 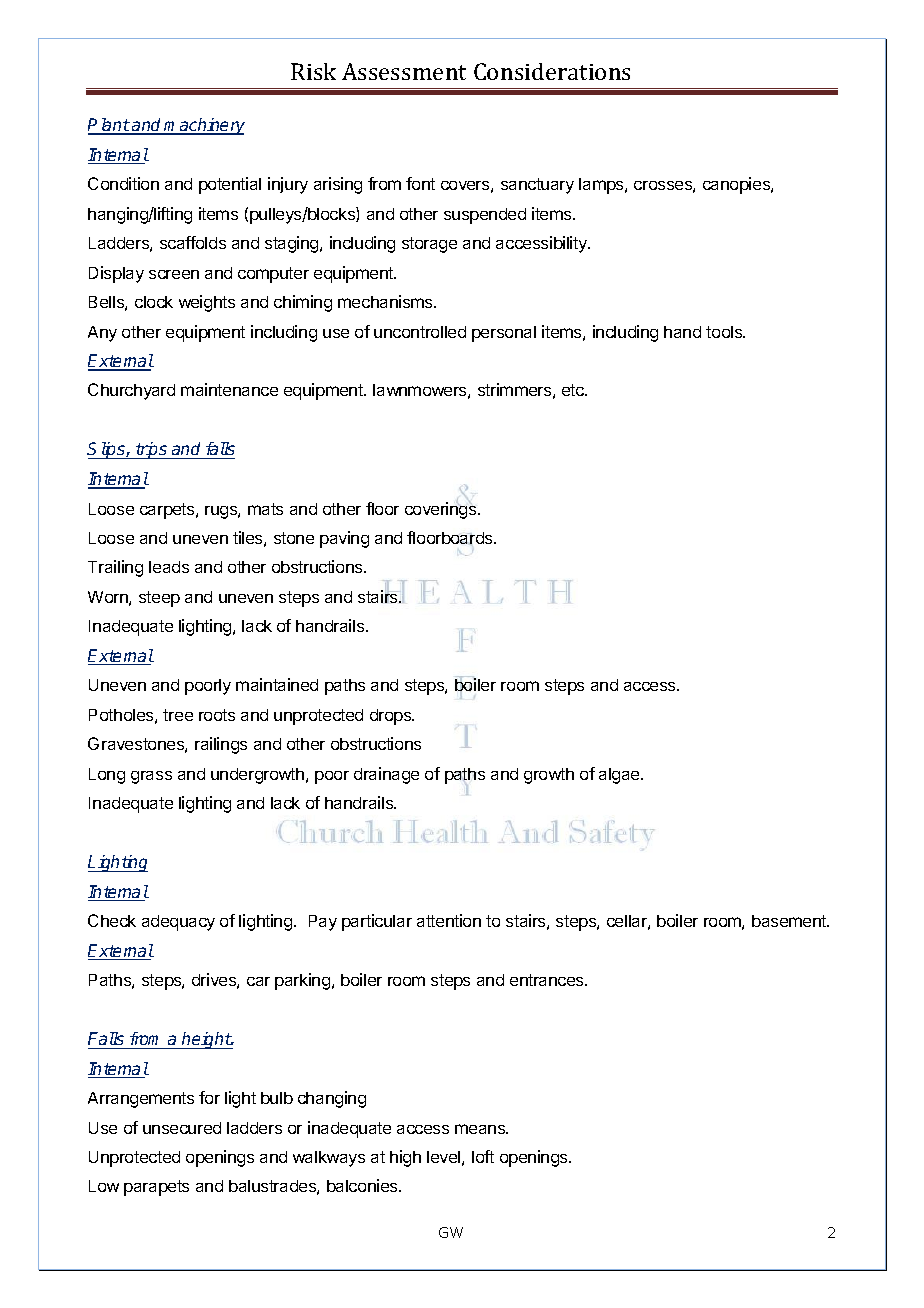 What do you see at coordinates (442, 509) in the screenshot?
I see `coverings` at bounding box center [442, 509].
